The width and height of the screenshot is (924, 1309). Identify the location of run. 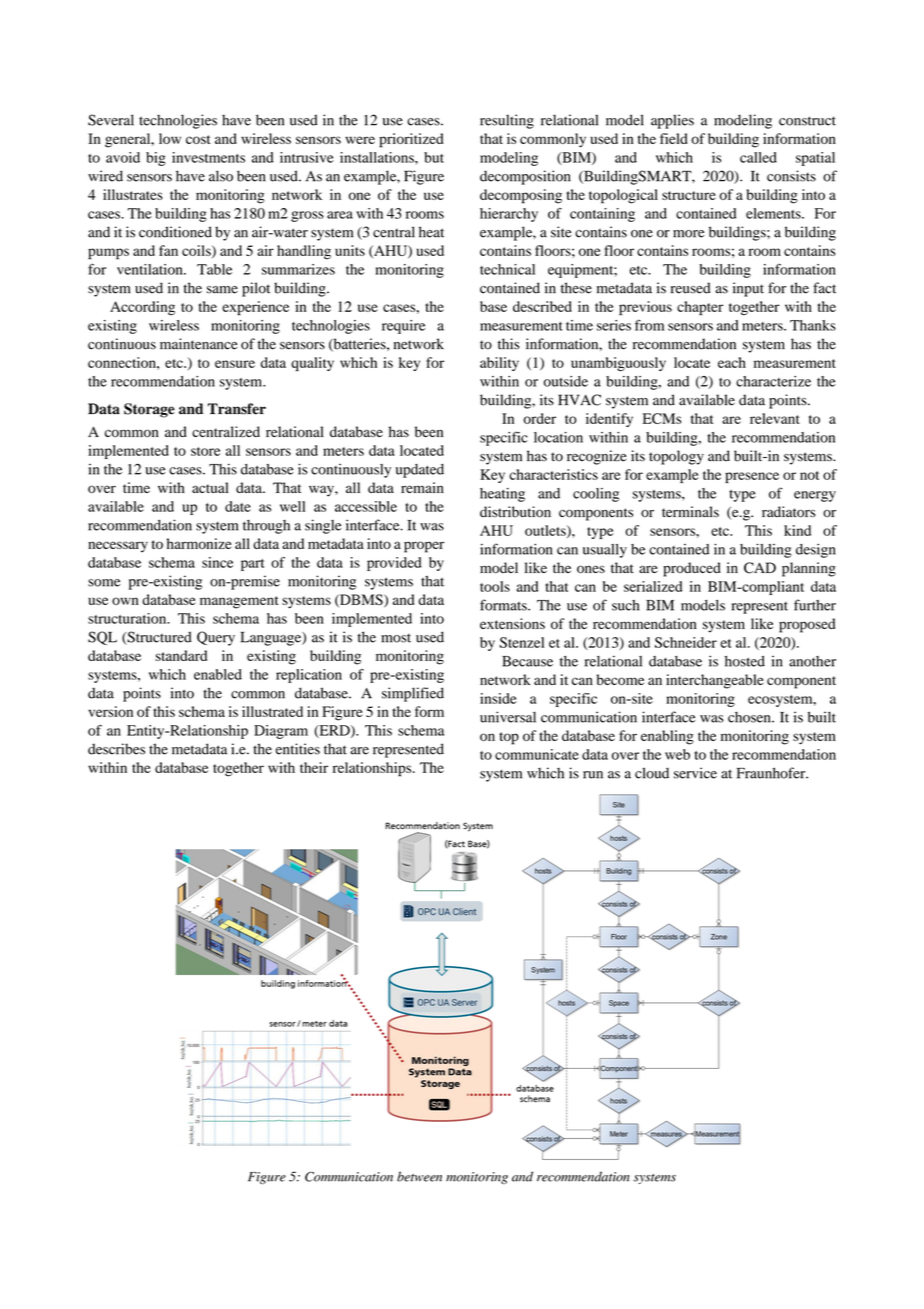
(593, 775).
